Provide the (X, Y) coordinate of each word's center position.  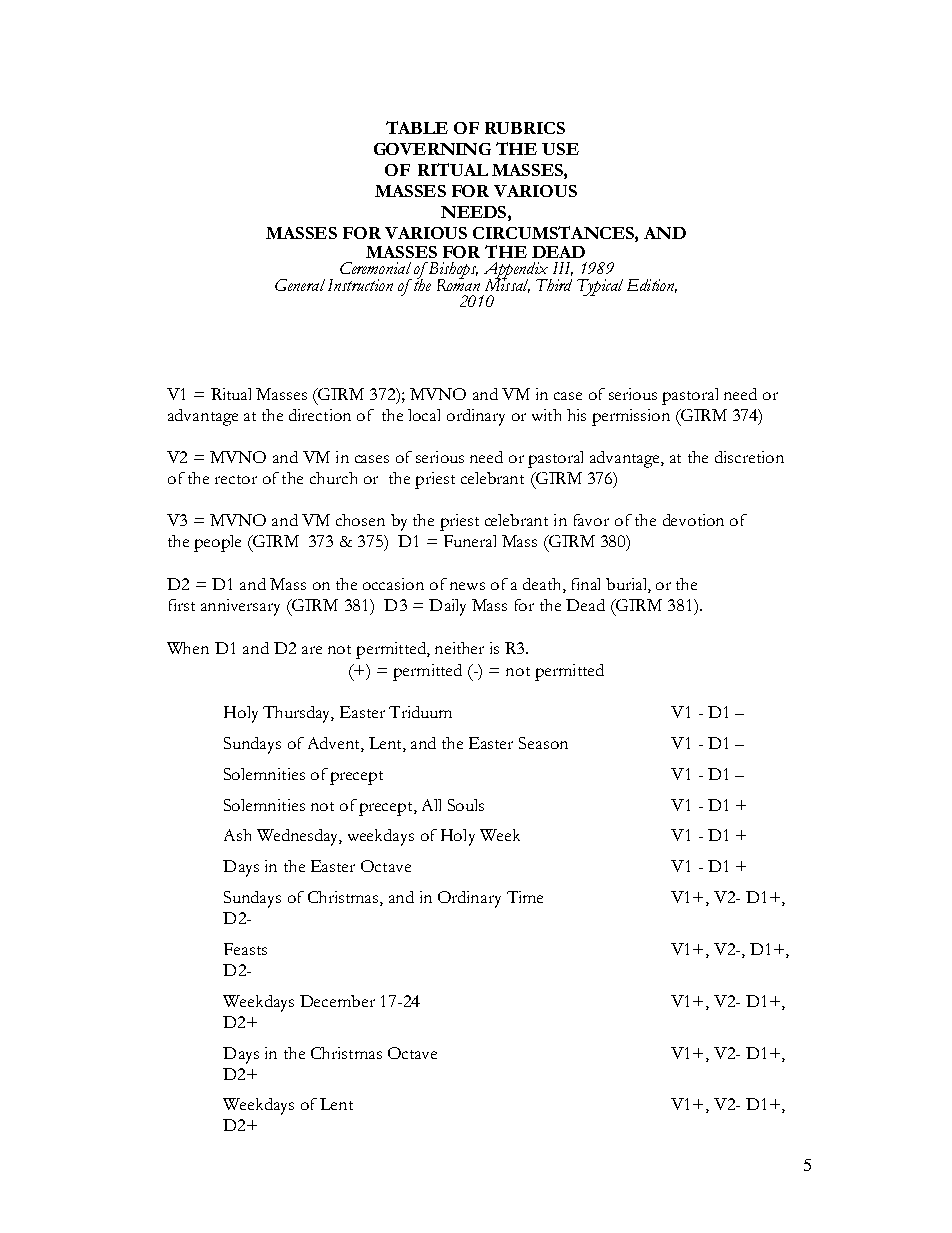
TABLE (417, 127)
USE (560, 149)
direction (320, 415)
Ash (237, 835)
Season (543, 743)
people (217, 543)
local (424, 415)
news (467, 586)
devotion (693, 520)
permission (631, 417)
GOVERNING (432, 149)
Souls (466, 805)
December (337, 1001)
